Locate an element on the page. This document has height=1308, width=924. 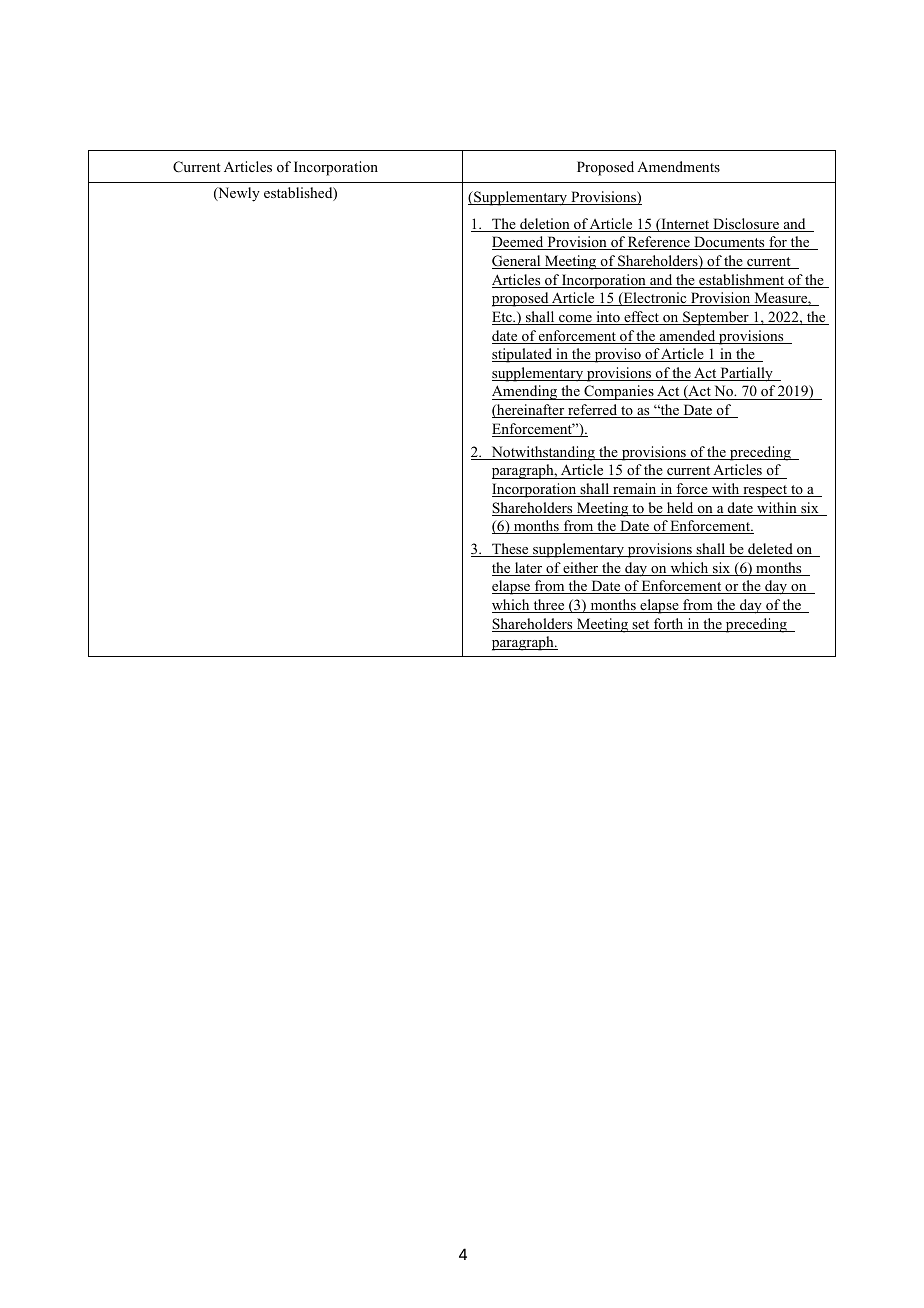
establishment is located at coordinates (742, 281).
